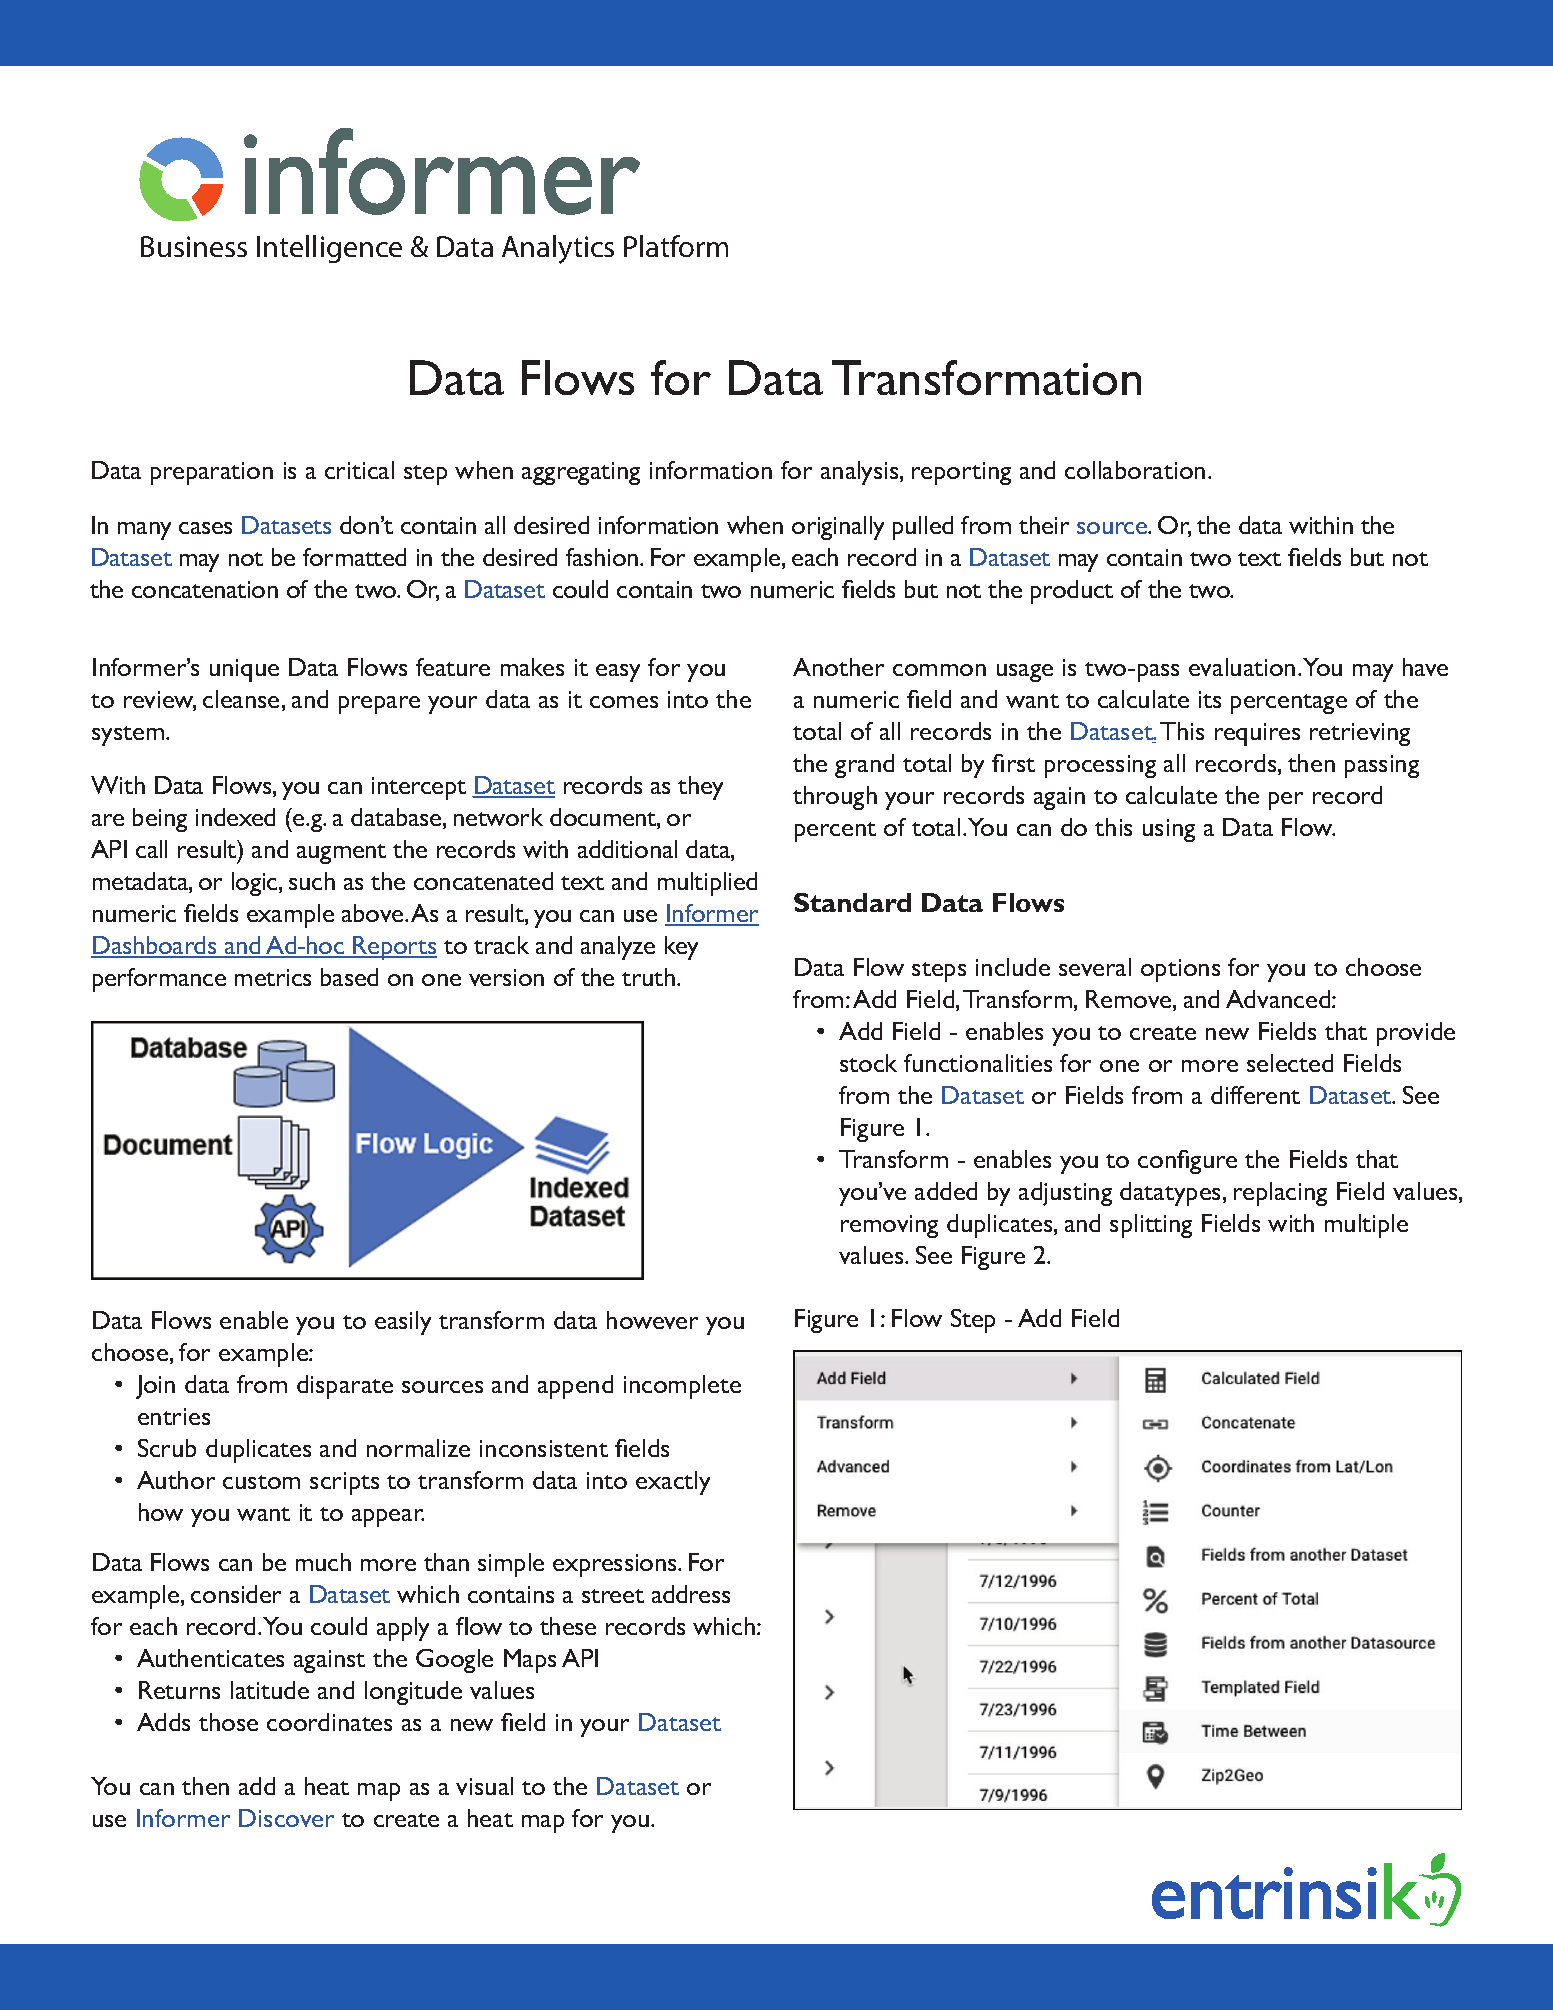 Image resolution: width=1553 pixels, height=2010 pixels. Describe the element at coordinates (868, 1063) in the screenshot. I see `stock` at that location.
